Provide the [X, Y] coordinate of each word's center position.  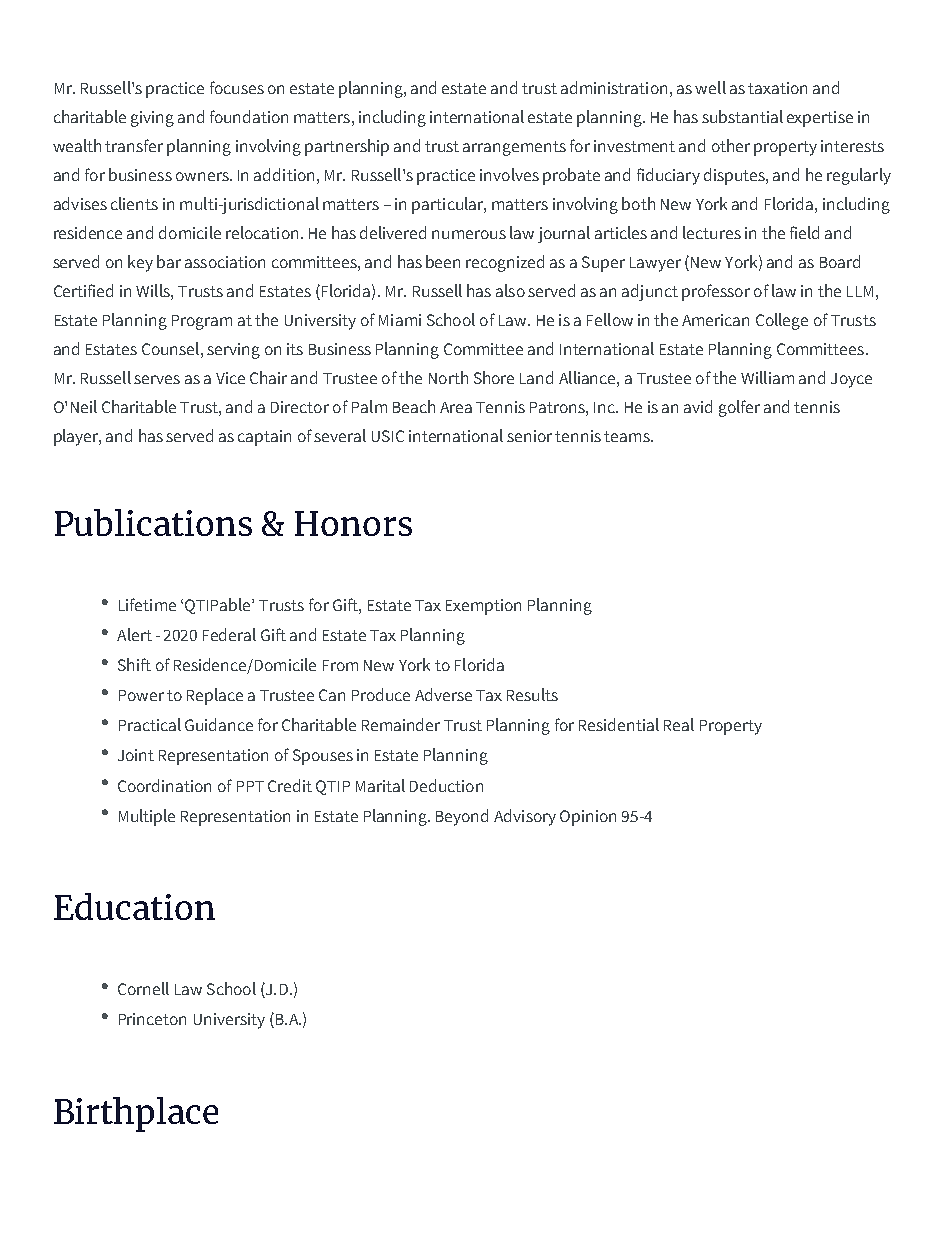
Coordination [164, 785]
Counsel [170, 348]
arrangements [514, 148]
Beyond [462, 817]
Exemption [483, 607]
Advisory [525, 817]
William [767, 377]
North [448, 377]
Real [679, 724]
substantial [742, 116]
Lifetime [147, 604]
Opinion [588, 818]
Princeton [152, 1019]
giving [152, 119]
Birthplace [136, 1114]
